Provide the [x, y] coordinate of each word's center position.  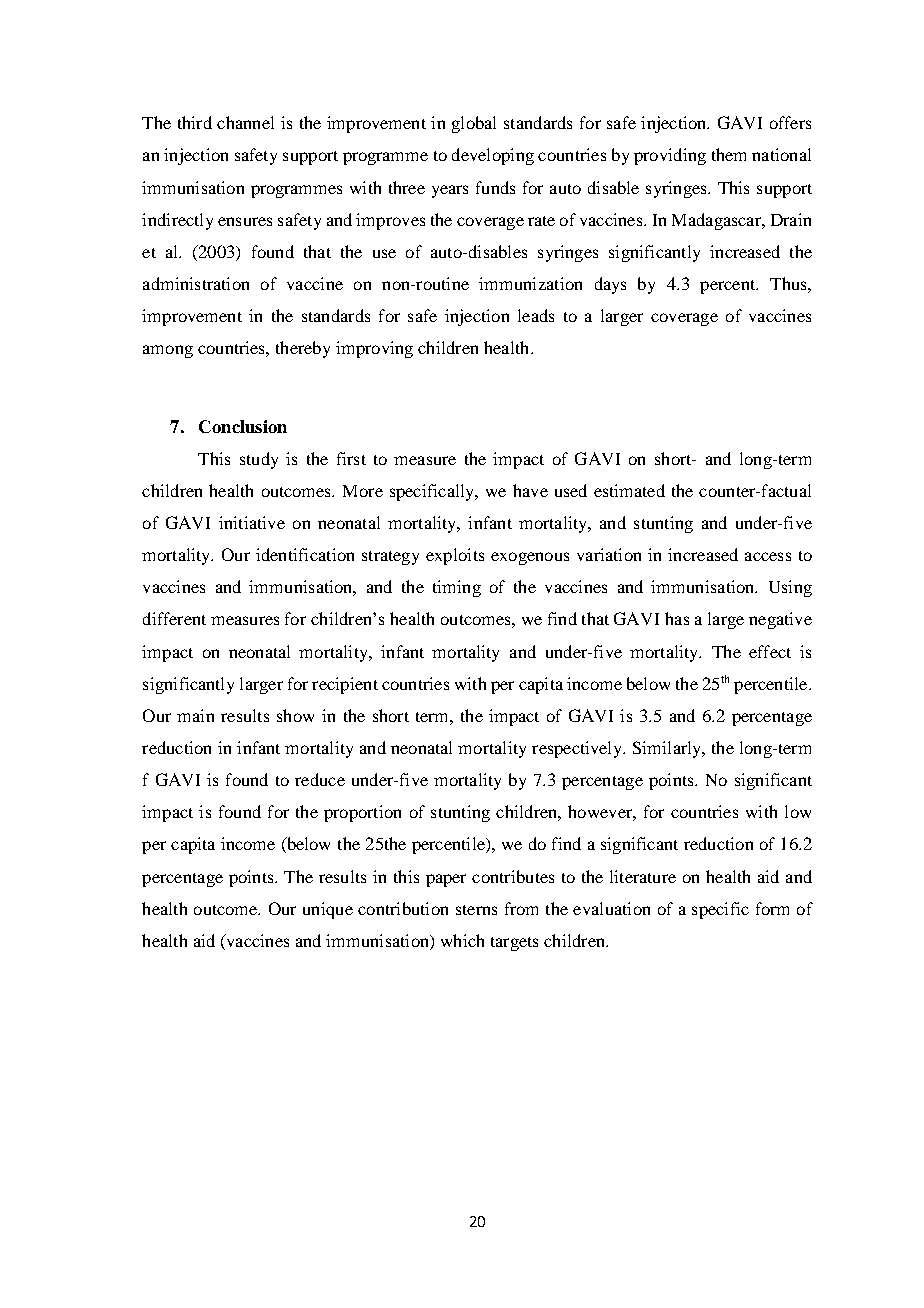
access [768, 556]
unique [328, 910]
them [729, 154]
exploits [455, 556]
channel [245, 122]
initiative [252, 522]
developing [493, 156]
